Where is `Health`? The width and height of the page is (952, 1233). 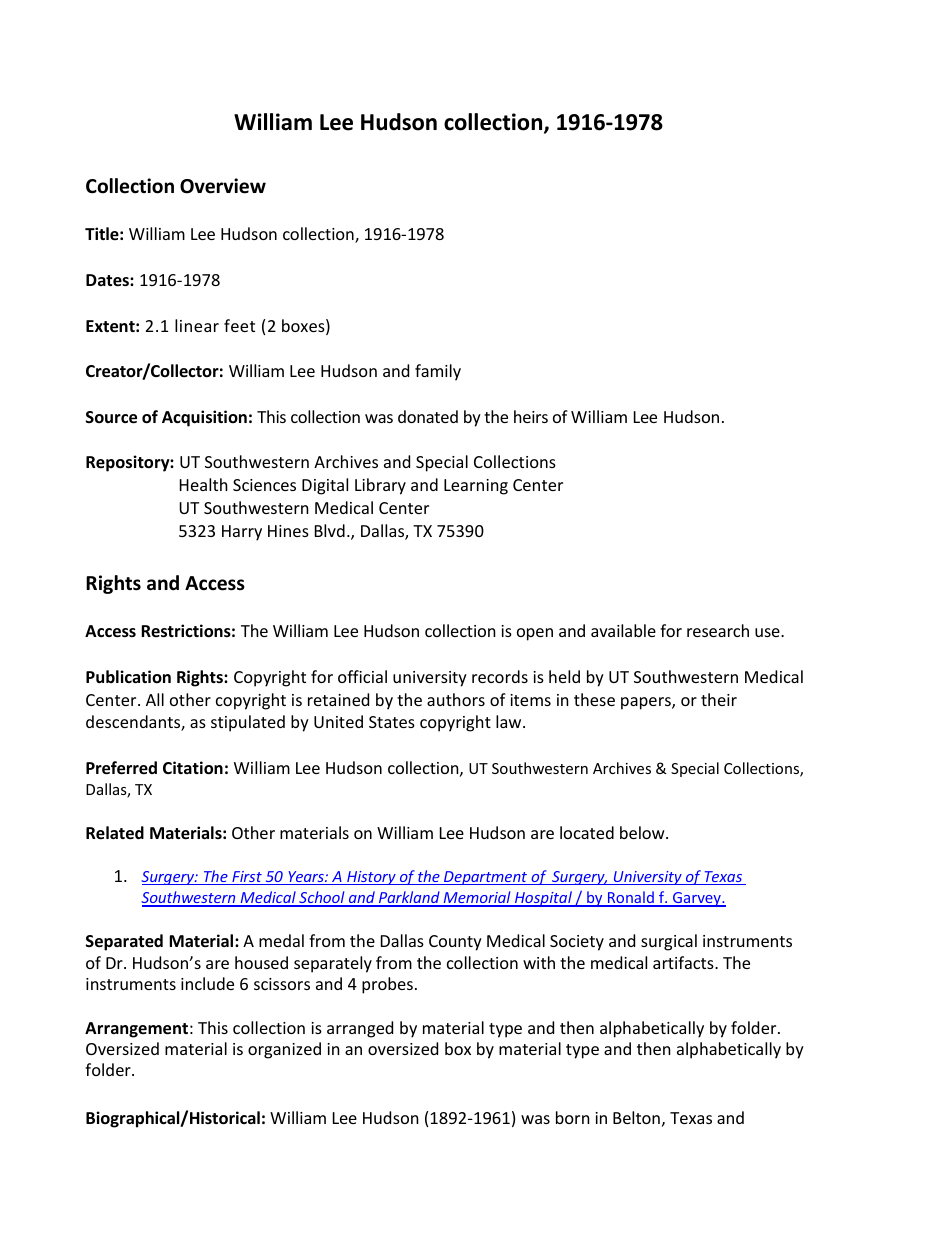 Health is located at coordinates (204, 484).
